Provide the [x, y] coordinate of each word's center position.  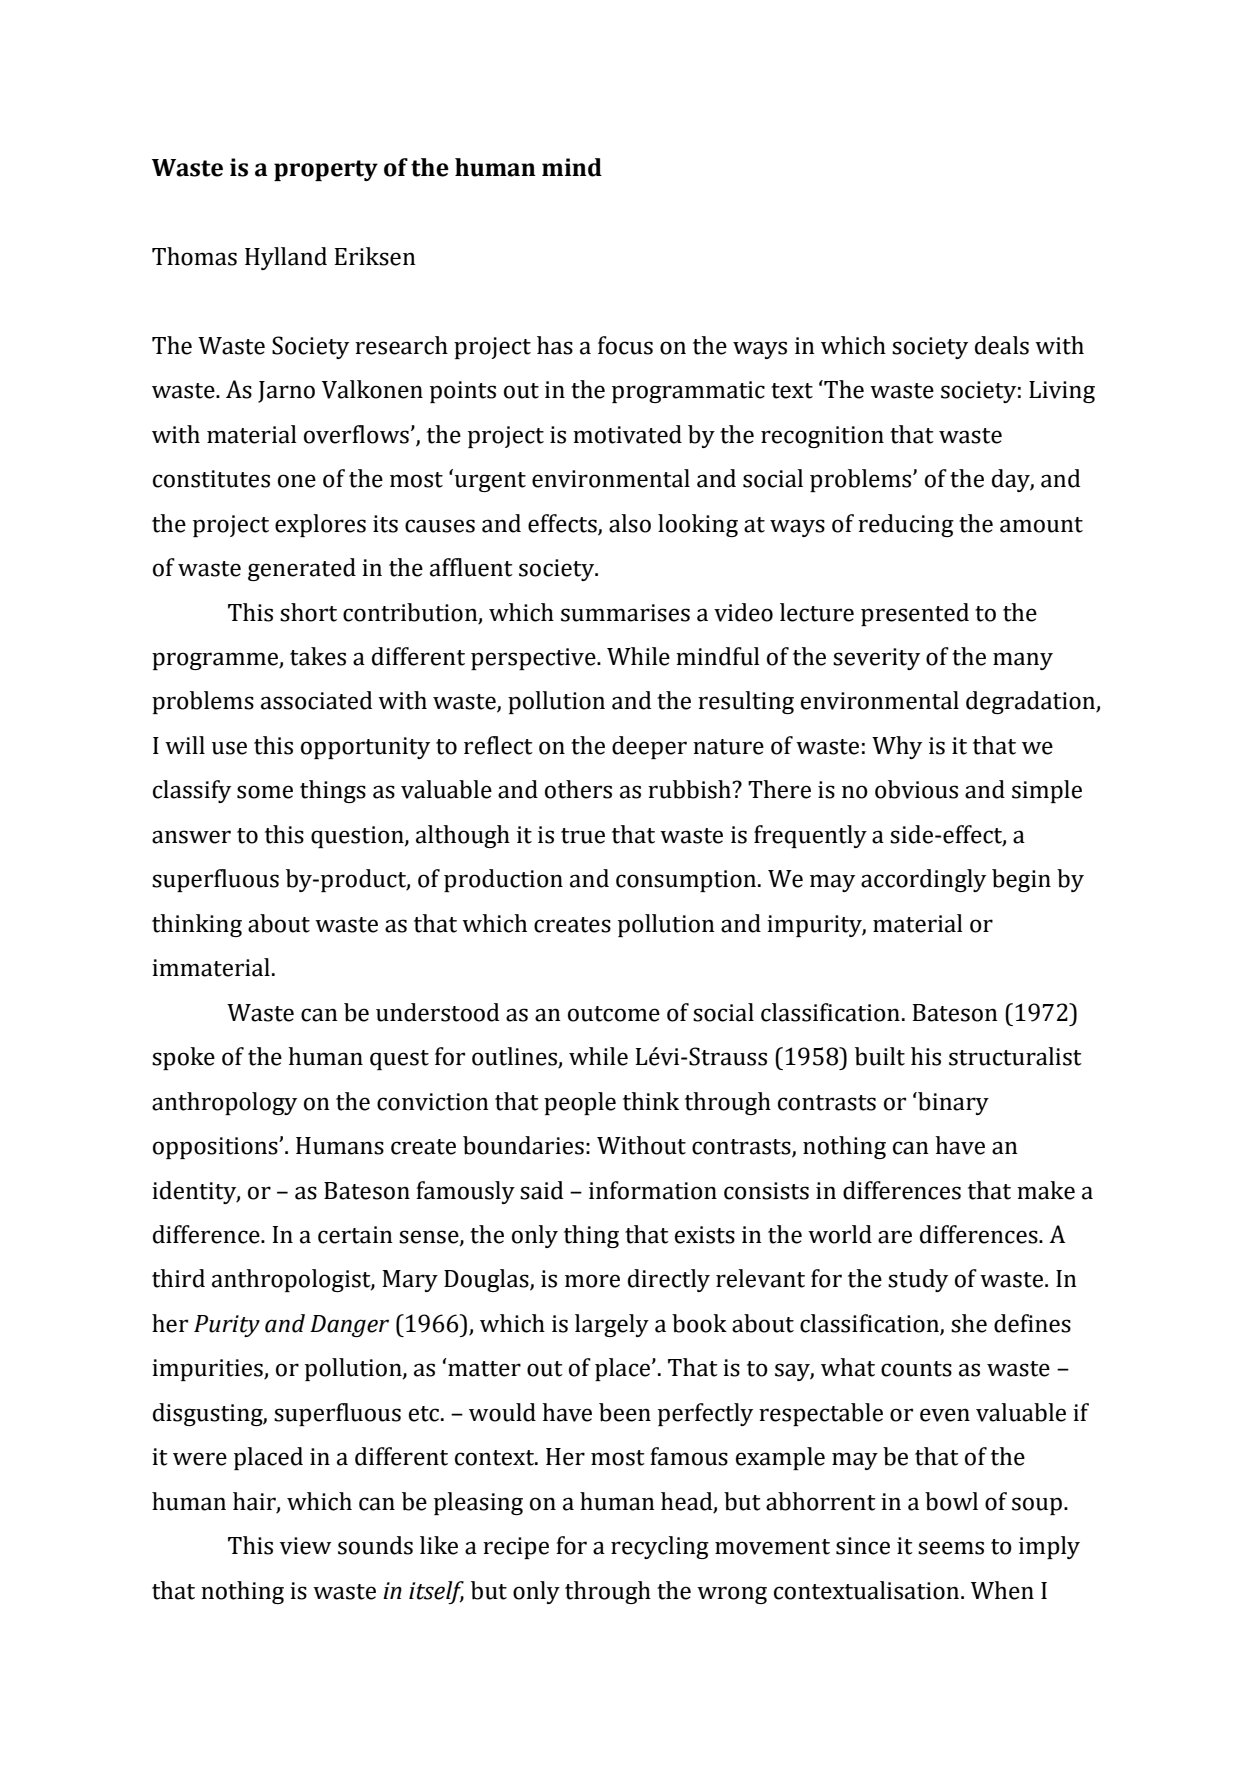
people [580, 1103]
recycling [660, 1547]
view [306, 1546]
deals [1002, 345]
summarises [625, 613]
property [326, 170]
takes [318, 656]
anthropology [224, 1103]
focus [625, 345]
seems [951, 1548]
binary [952, 1103]
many [1023, 661]
